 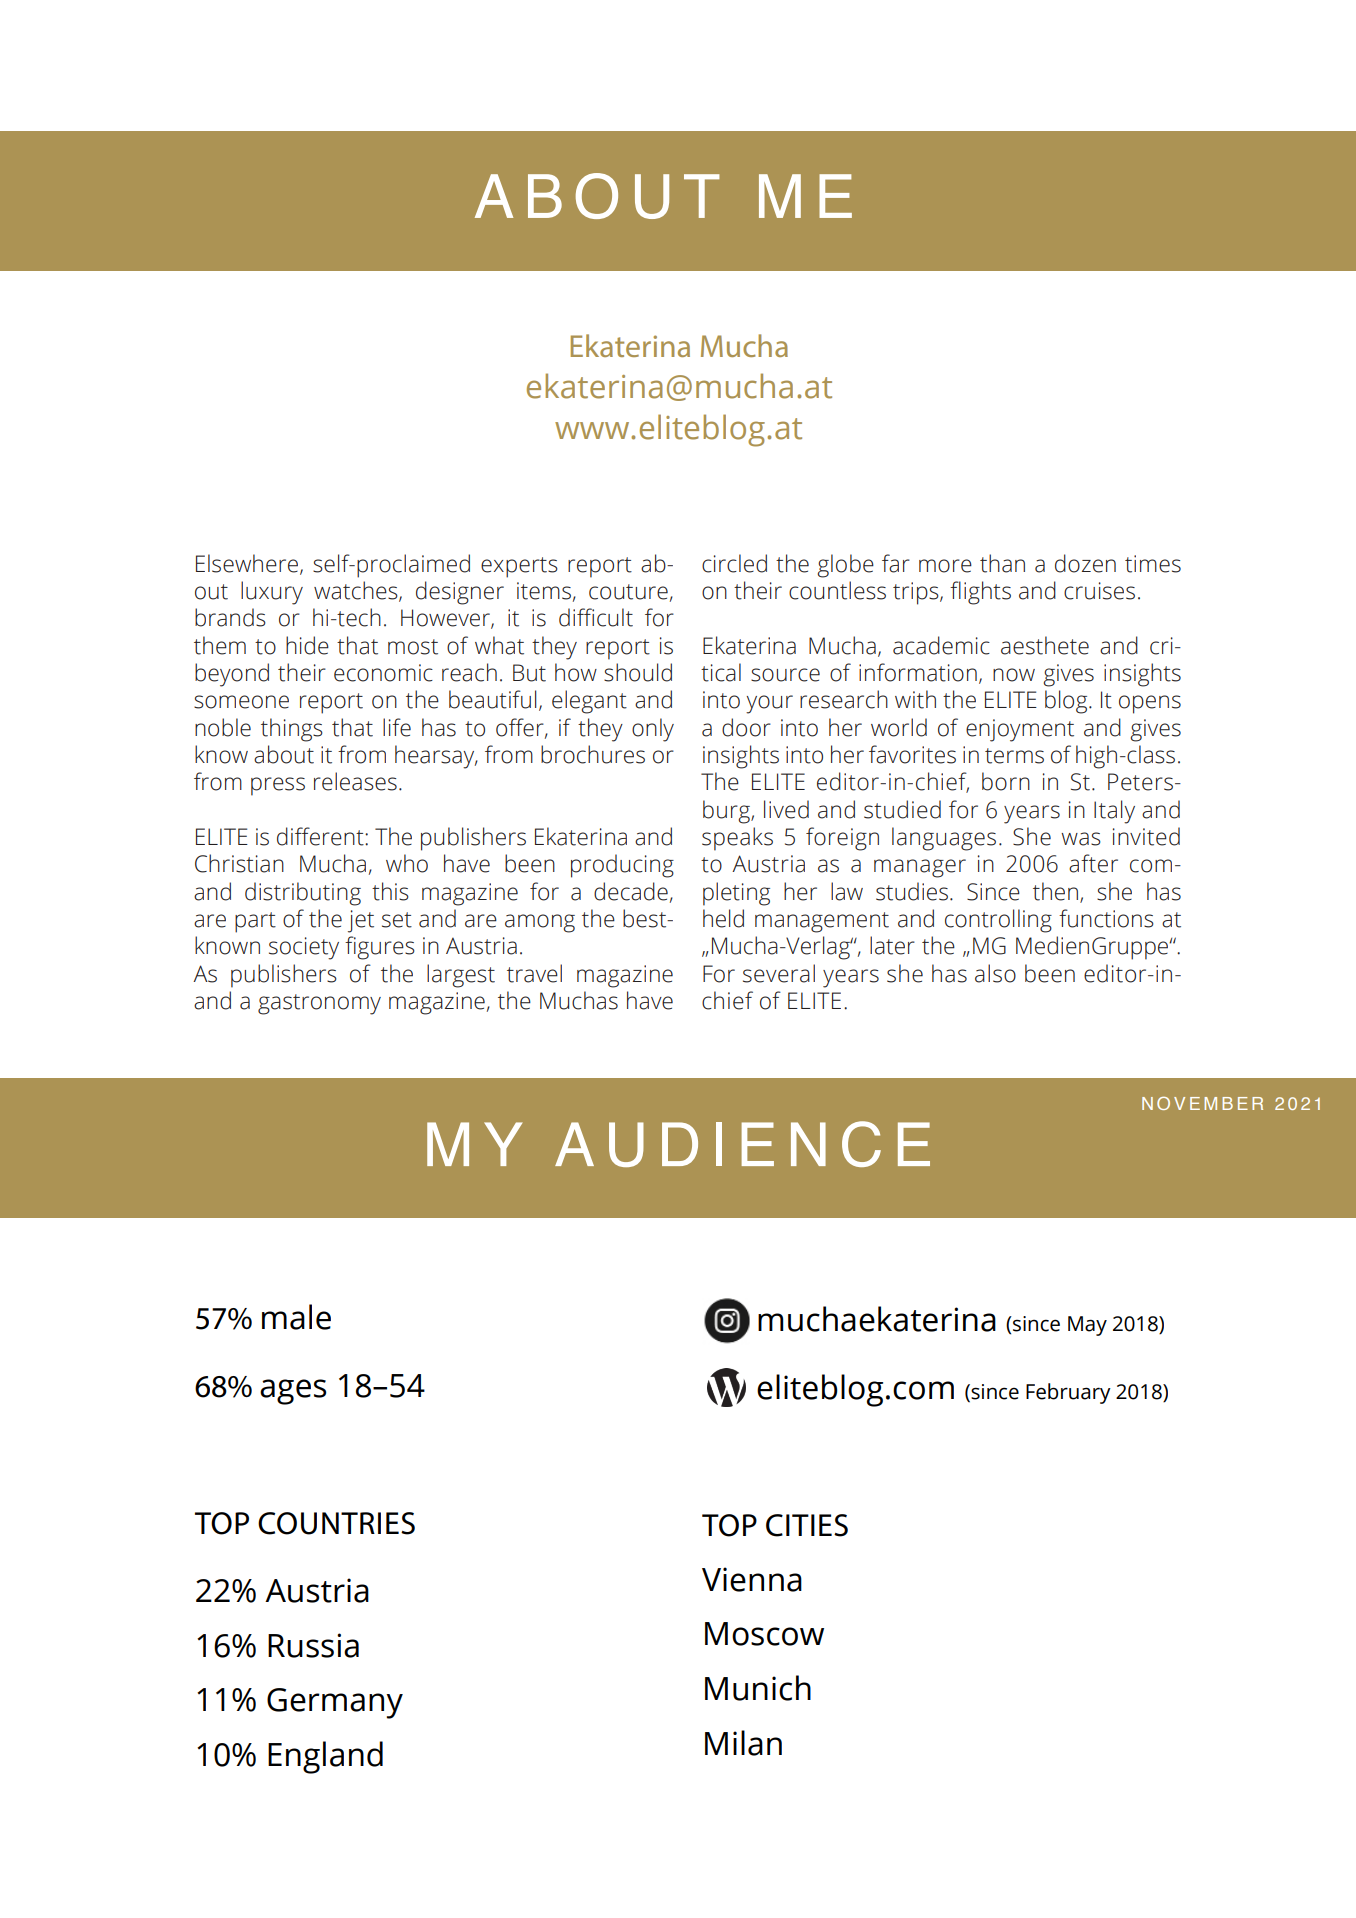 What do you see at coordinates (335, 1703) in the screenshot?
I see `Germany` at bounding box center [335, 1703].
